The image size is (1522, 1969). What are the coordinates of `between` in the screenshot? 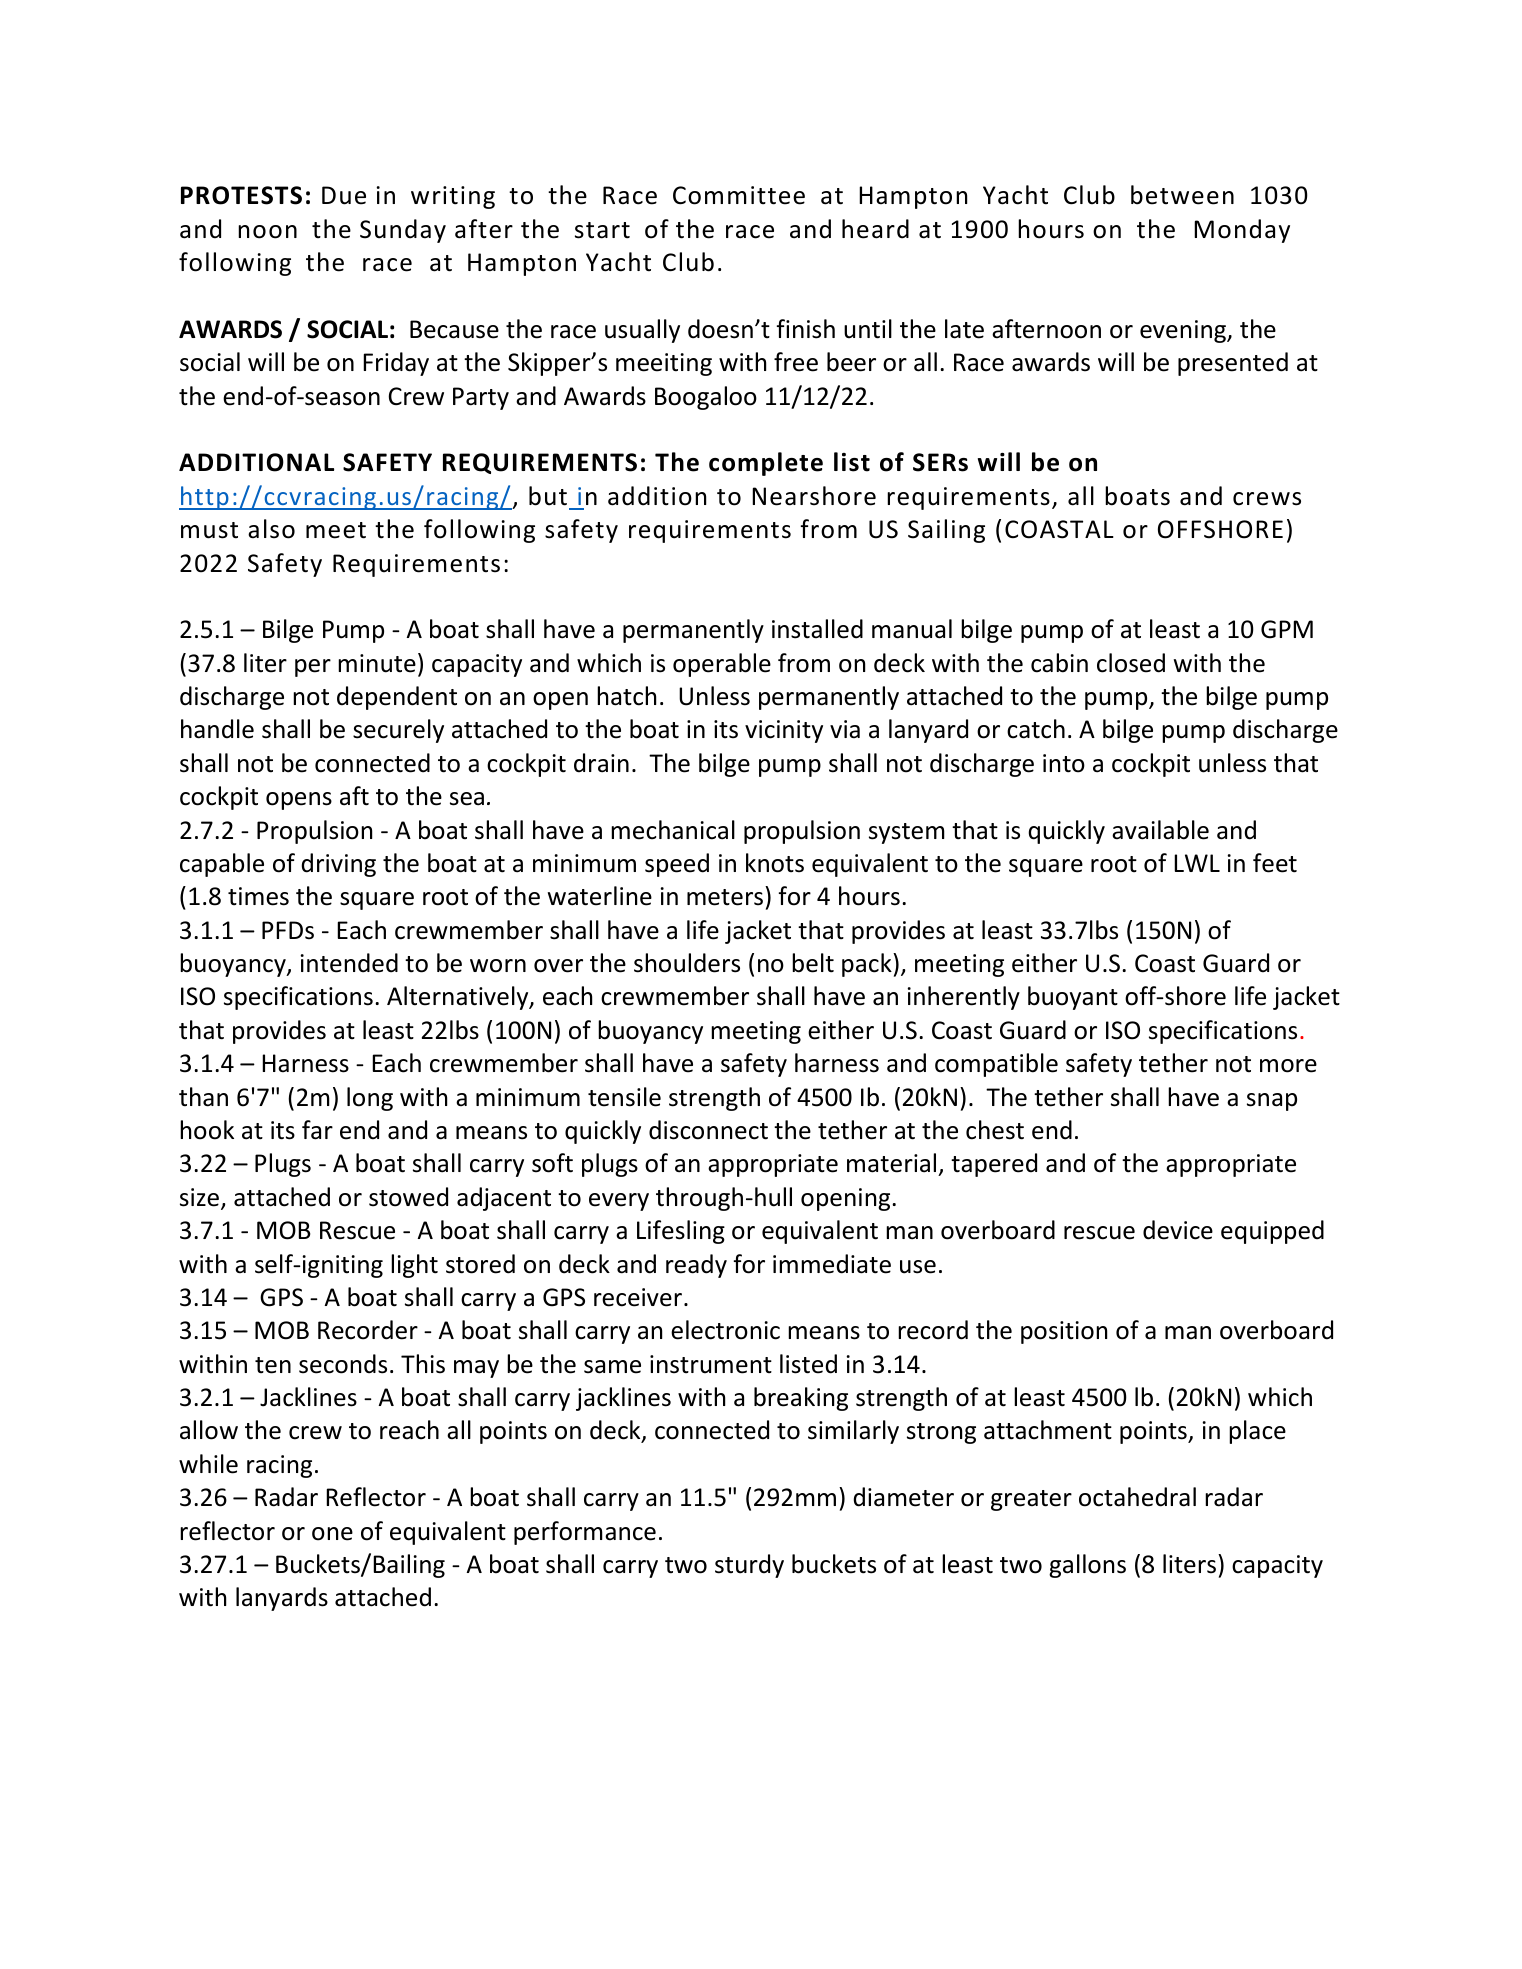 It's located at (1182, 195).
